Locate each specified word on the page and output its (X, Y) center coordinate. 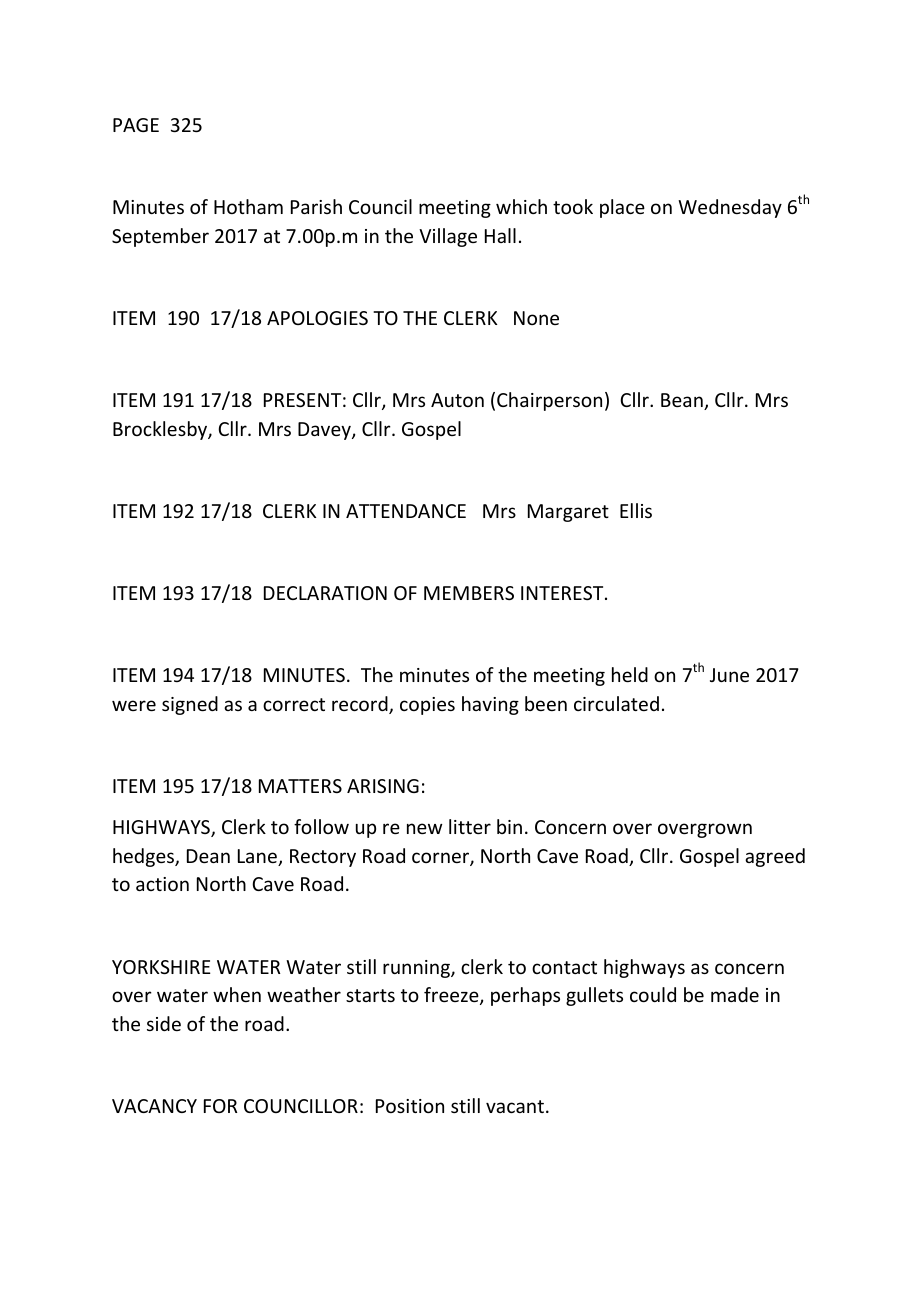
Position (410, 1106)
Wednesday (730, 208)
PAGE (136, 125)
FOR (220, 1106)
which (521, 206)
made (735, 994)
